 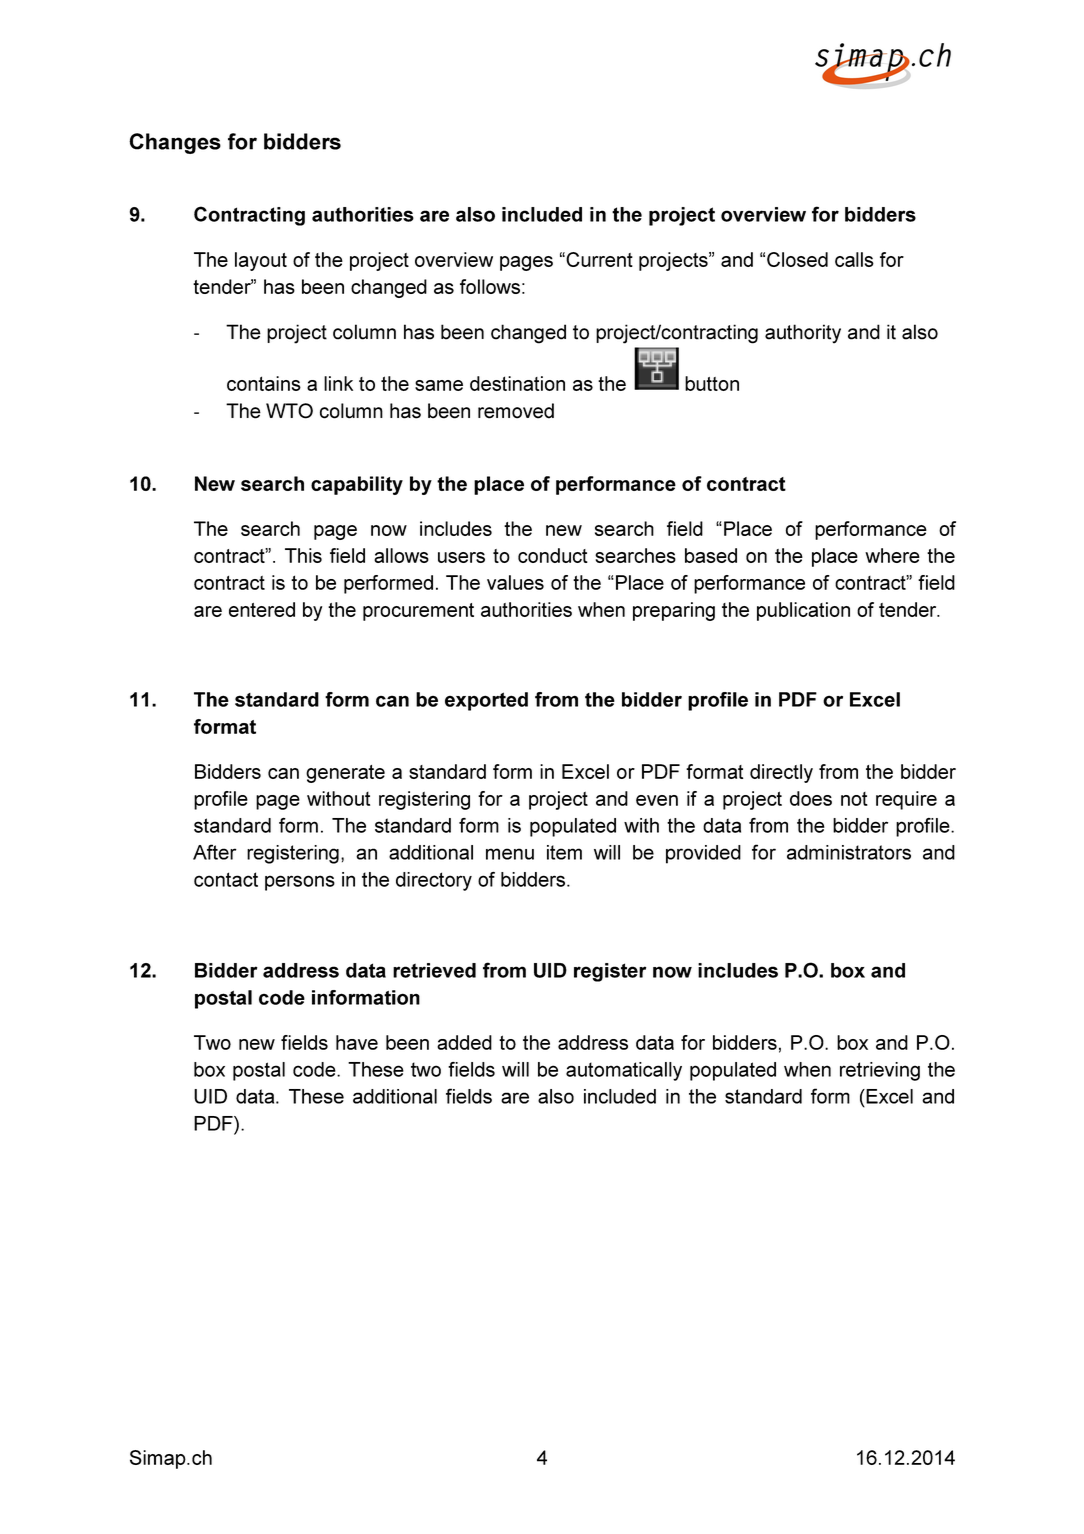 What do you see at coordinates (215, 852) in the image?
I see `After` at bounding box center [215, 852].
